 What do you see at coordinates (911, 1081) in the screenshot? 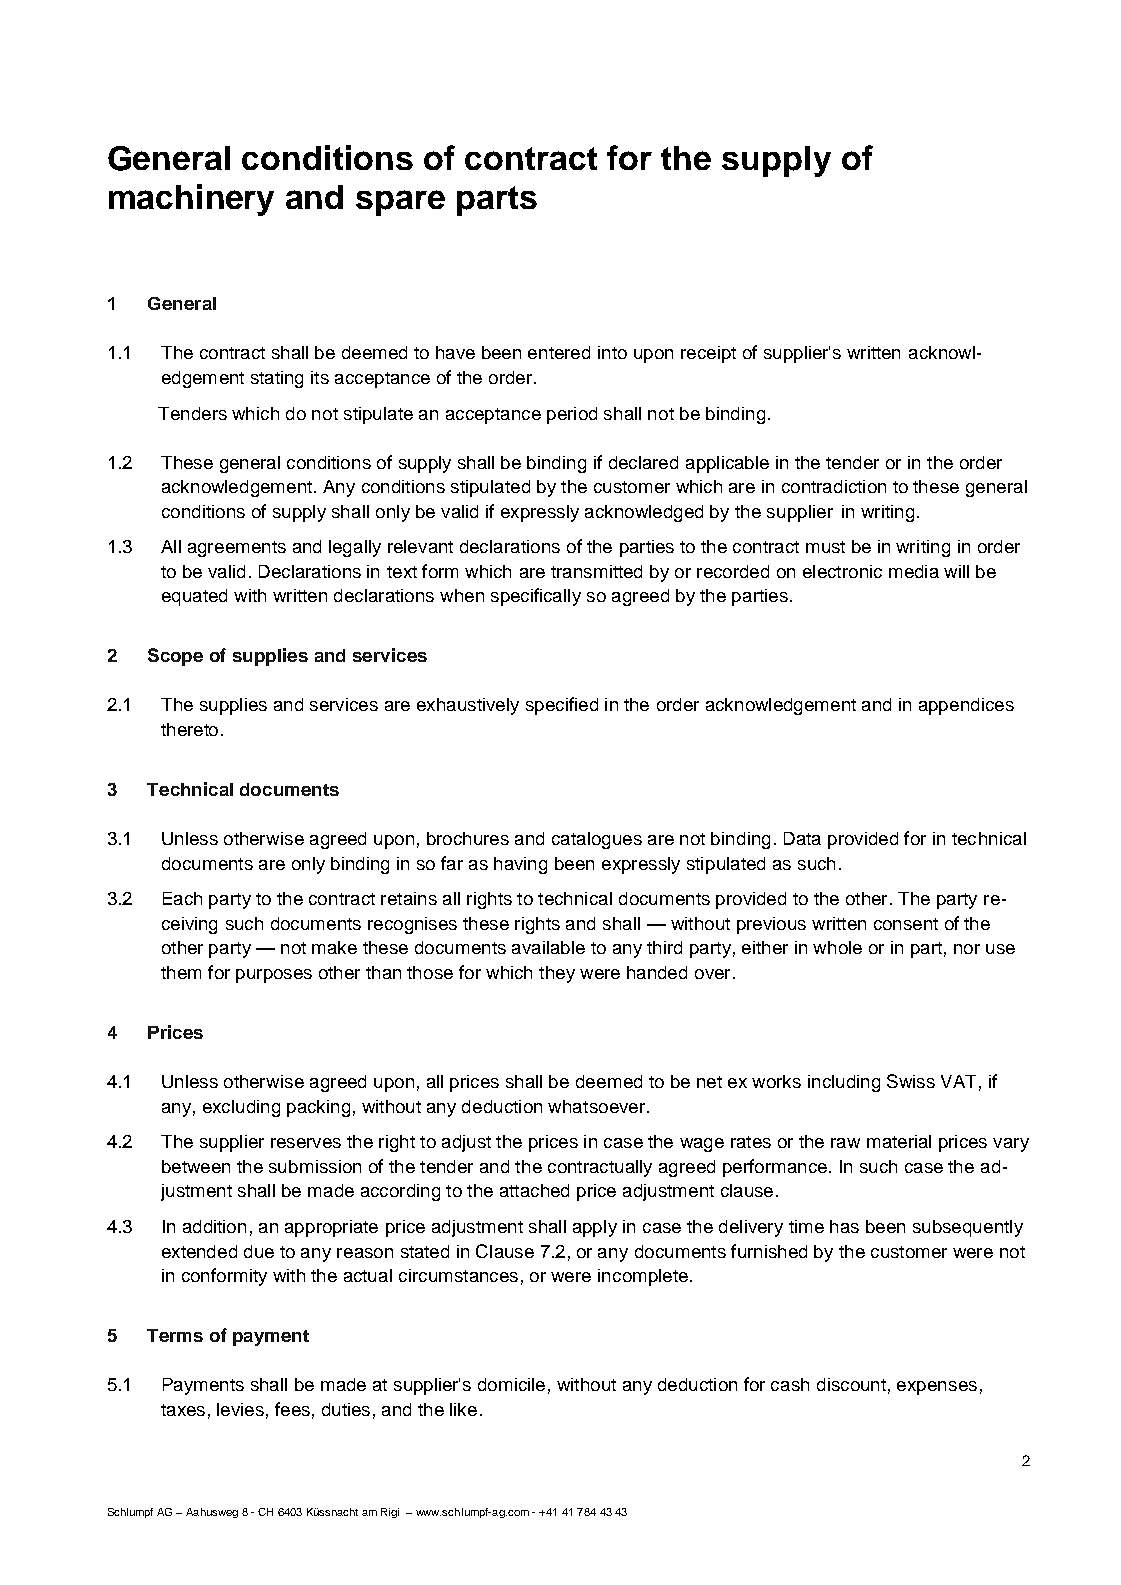
I see `Swiss` at bounding box center [911, 1081].
